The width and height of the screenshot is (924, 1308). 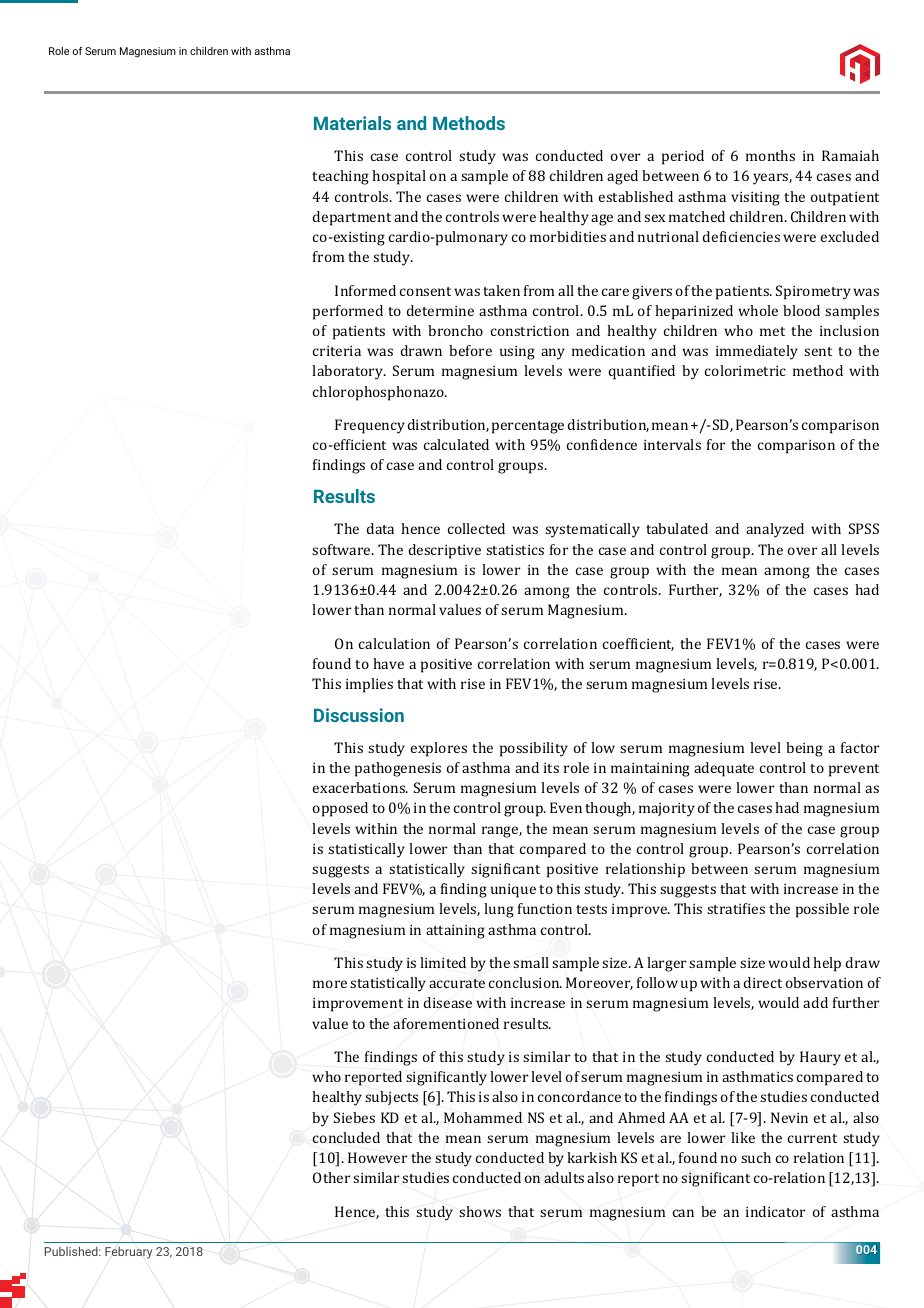 What do you see at coordinates (770, 155) in the screenshot?
I see `months` at bounding box center [770, 155].
